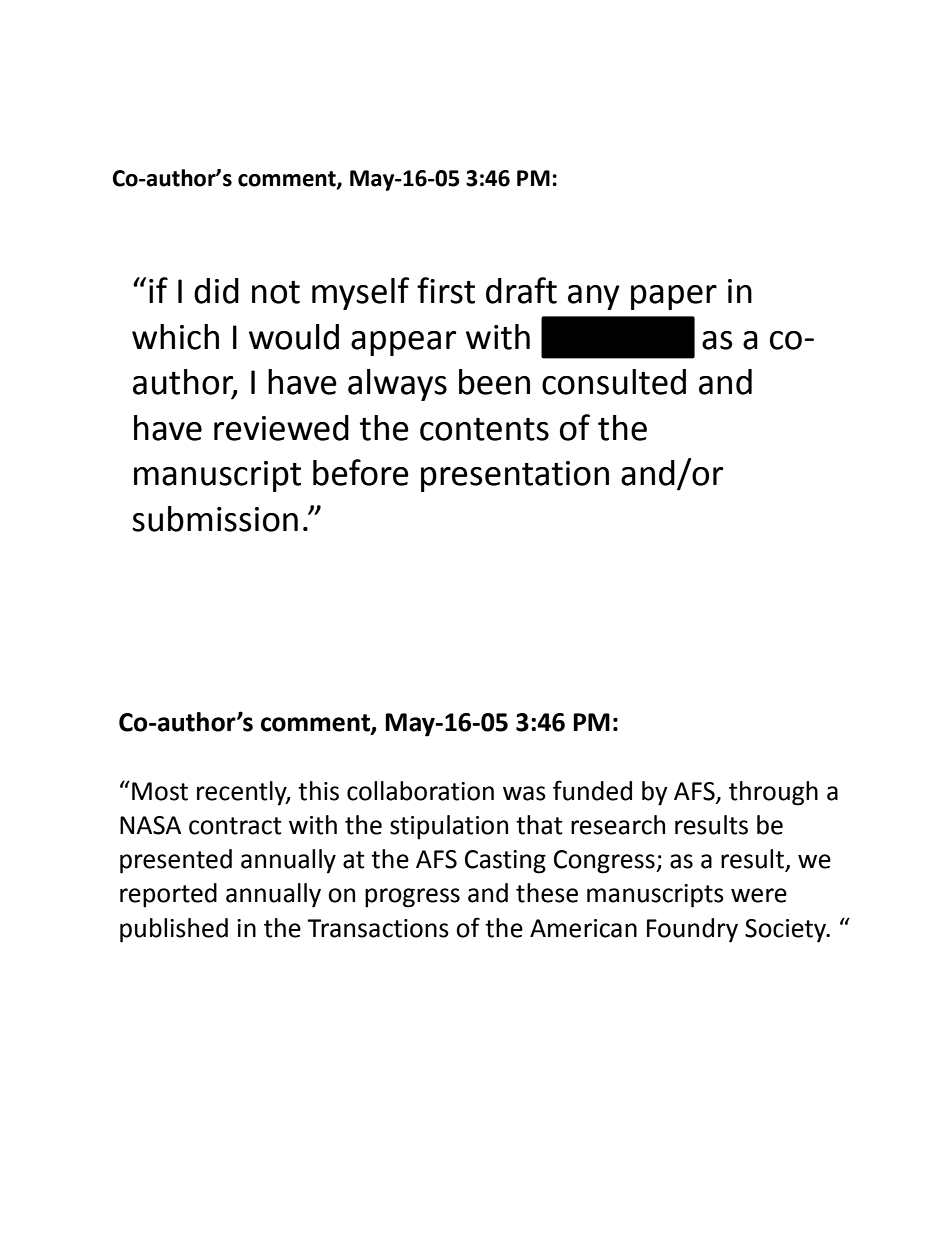  What do you see at coordinates (446, 290) in the image?
I see `first` at bounding box center [446, 290].
